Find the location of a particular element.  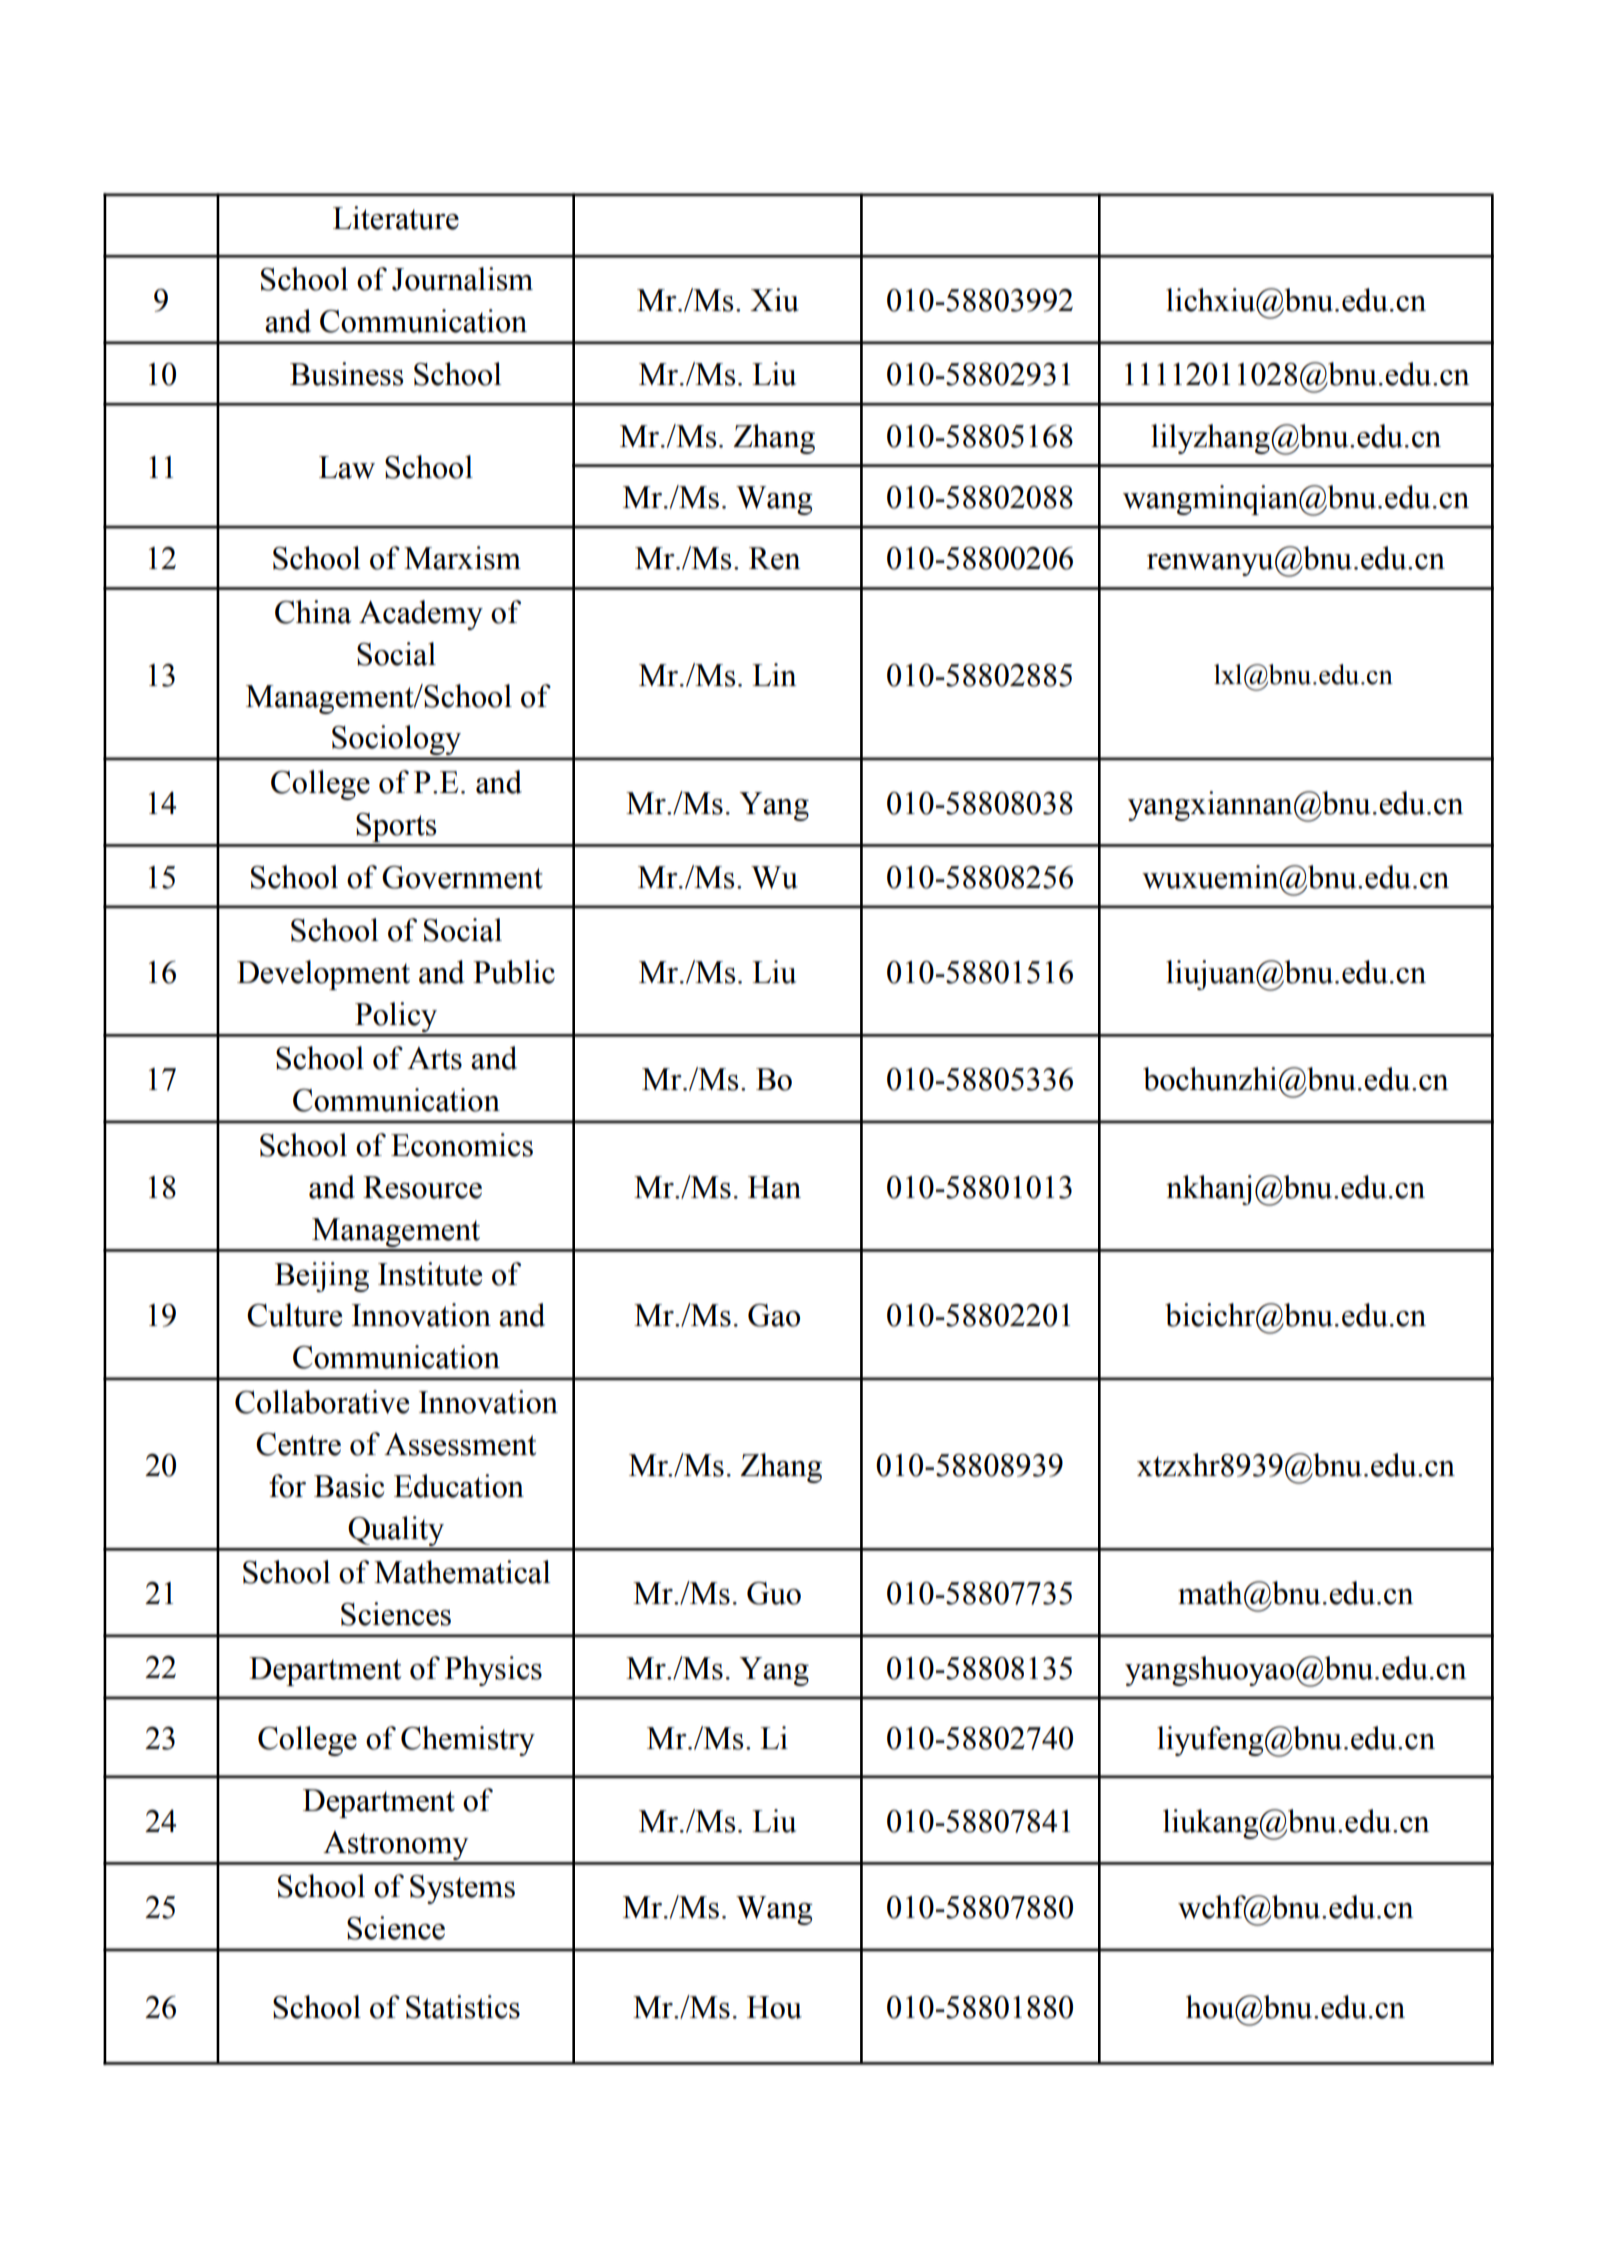

Collaborative is located at coordinates (322, 1402).
